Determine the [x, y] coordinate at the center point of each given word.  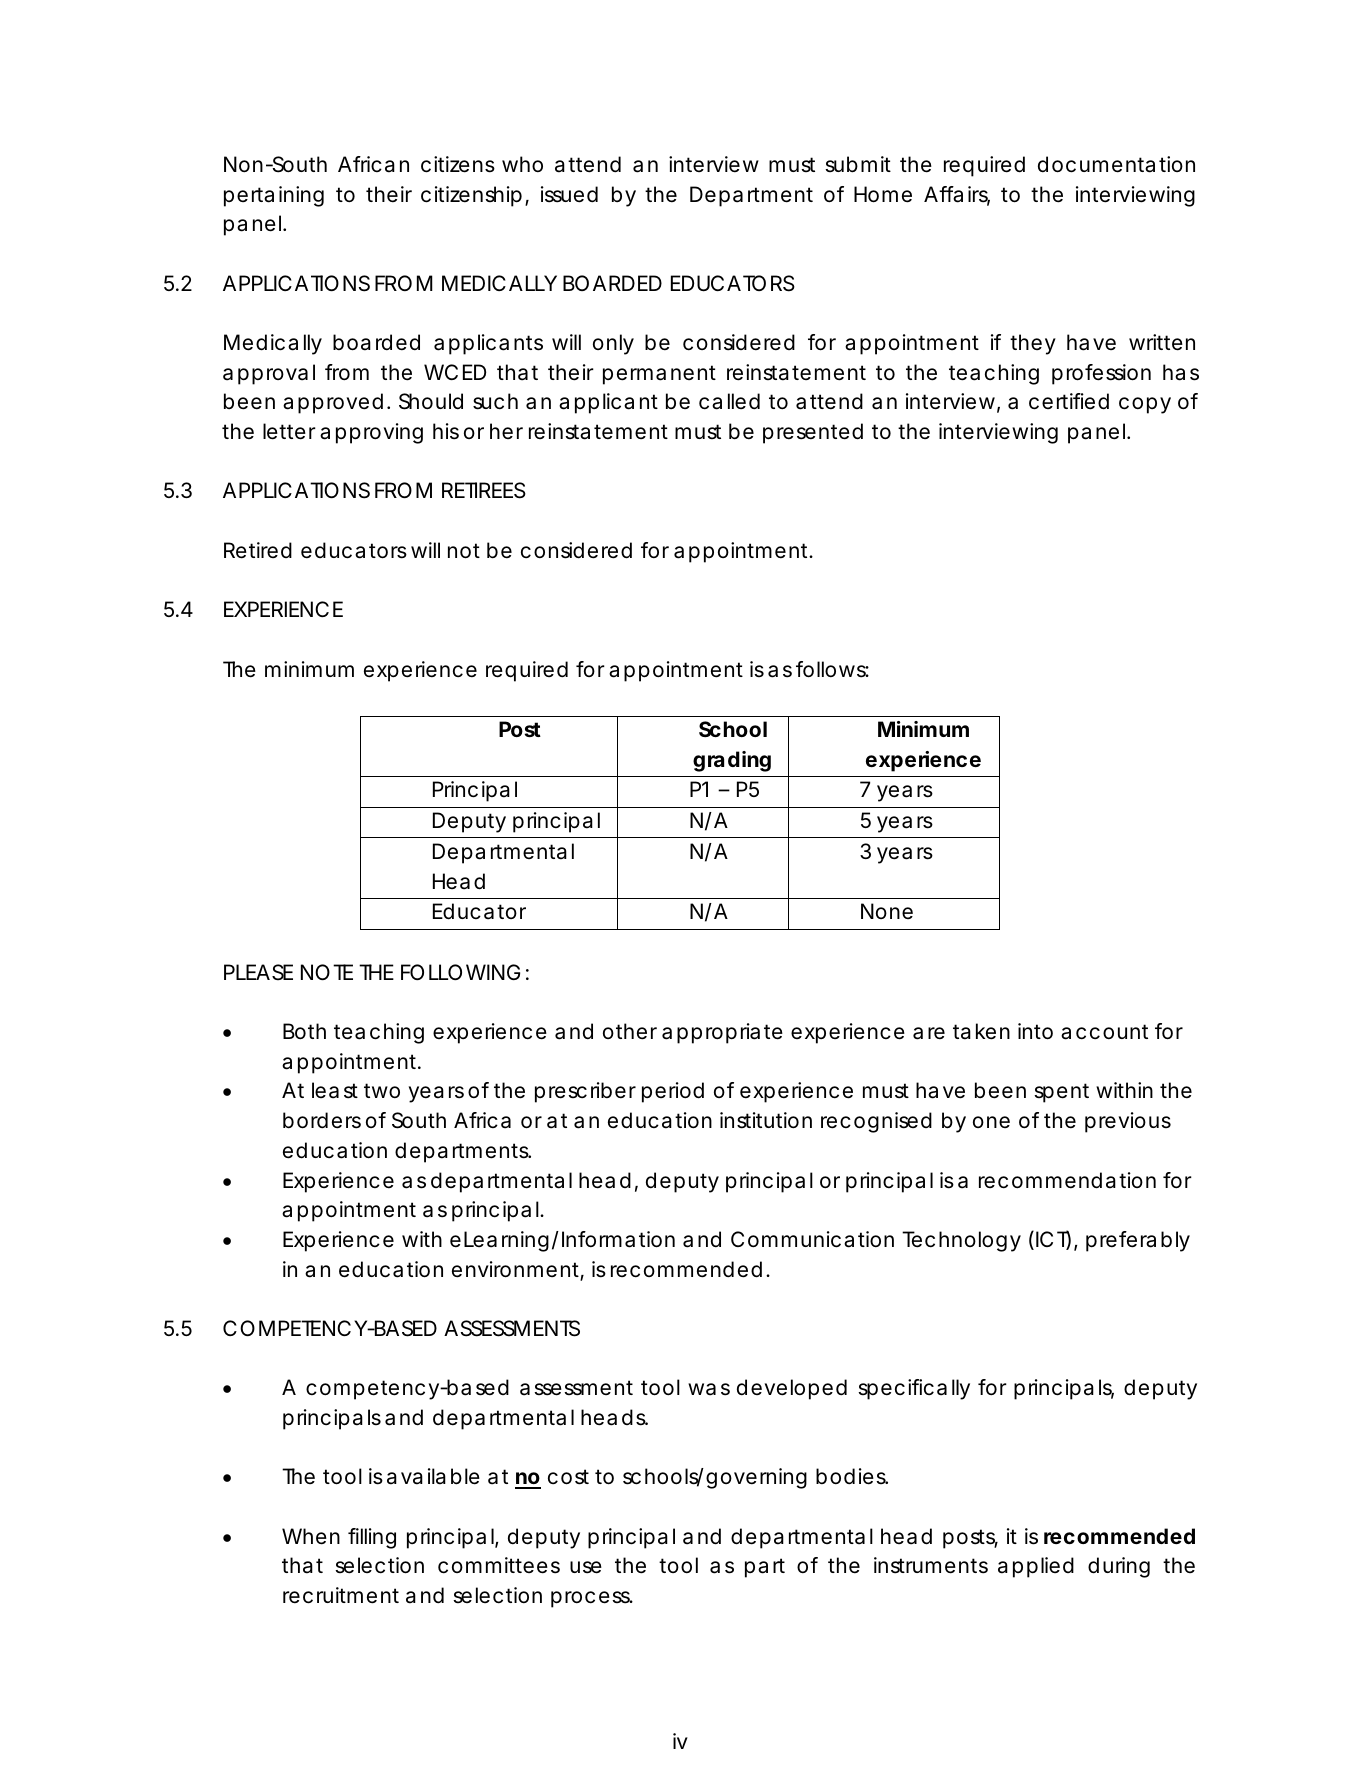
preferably [1138, 1241]
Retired [258, 550]
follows [832, 669]
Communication [812, 1239]
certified [1069, 401]
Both [304, 1031]
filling [372, 1538]
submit [858, 164]
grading [732, 761]
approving [371, 433]
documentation [1116, 164]
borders [322, 1120]
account [1104, 1032]
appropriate [722, 1033]
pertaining [274, 196]
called [729, 401]
